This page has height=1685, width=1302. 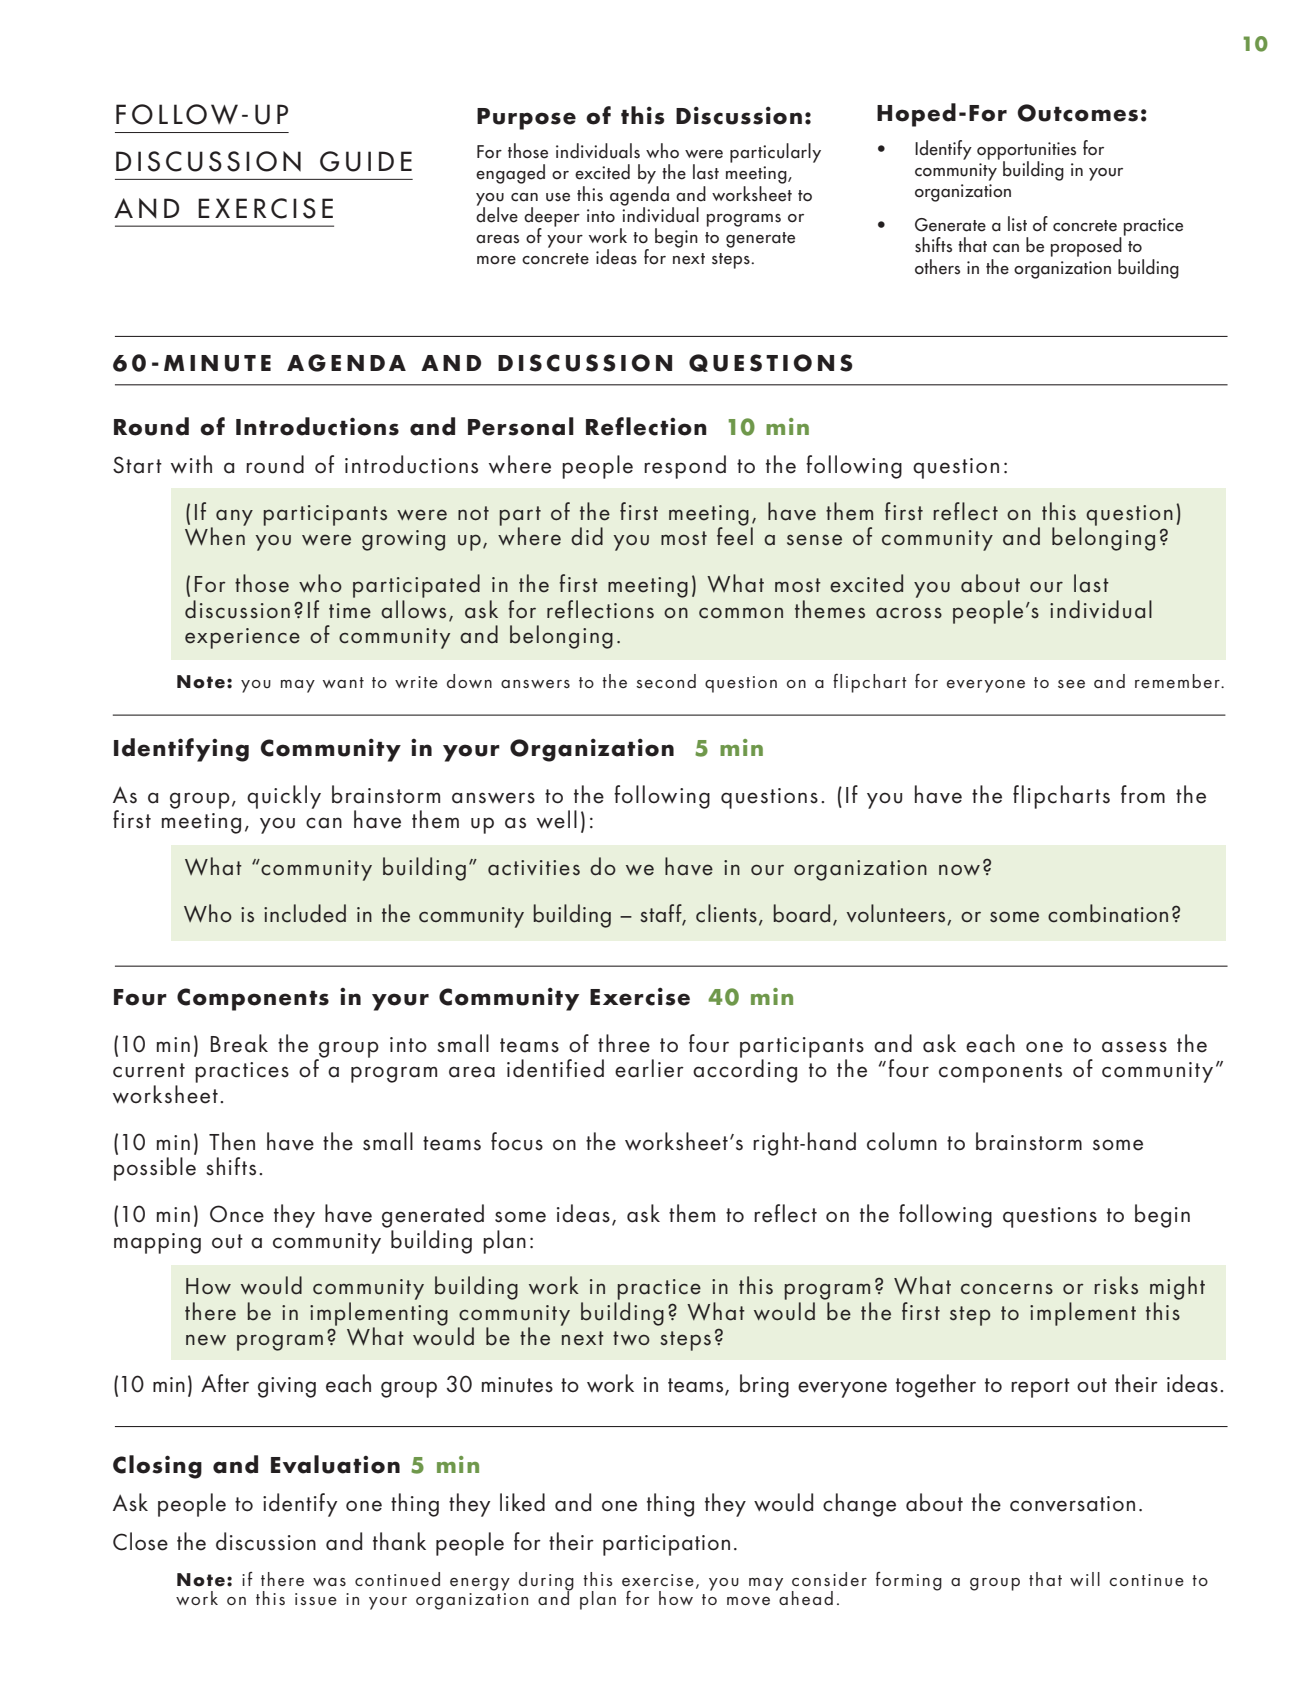 What do you see at coordinates (1143, 794) in the page?
I see `from` at bounding box center [1143, 794].
